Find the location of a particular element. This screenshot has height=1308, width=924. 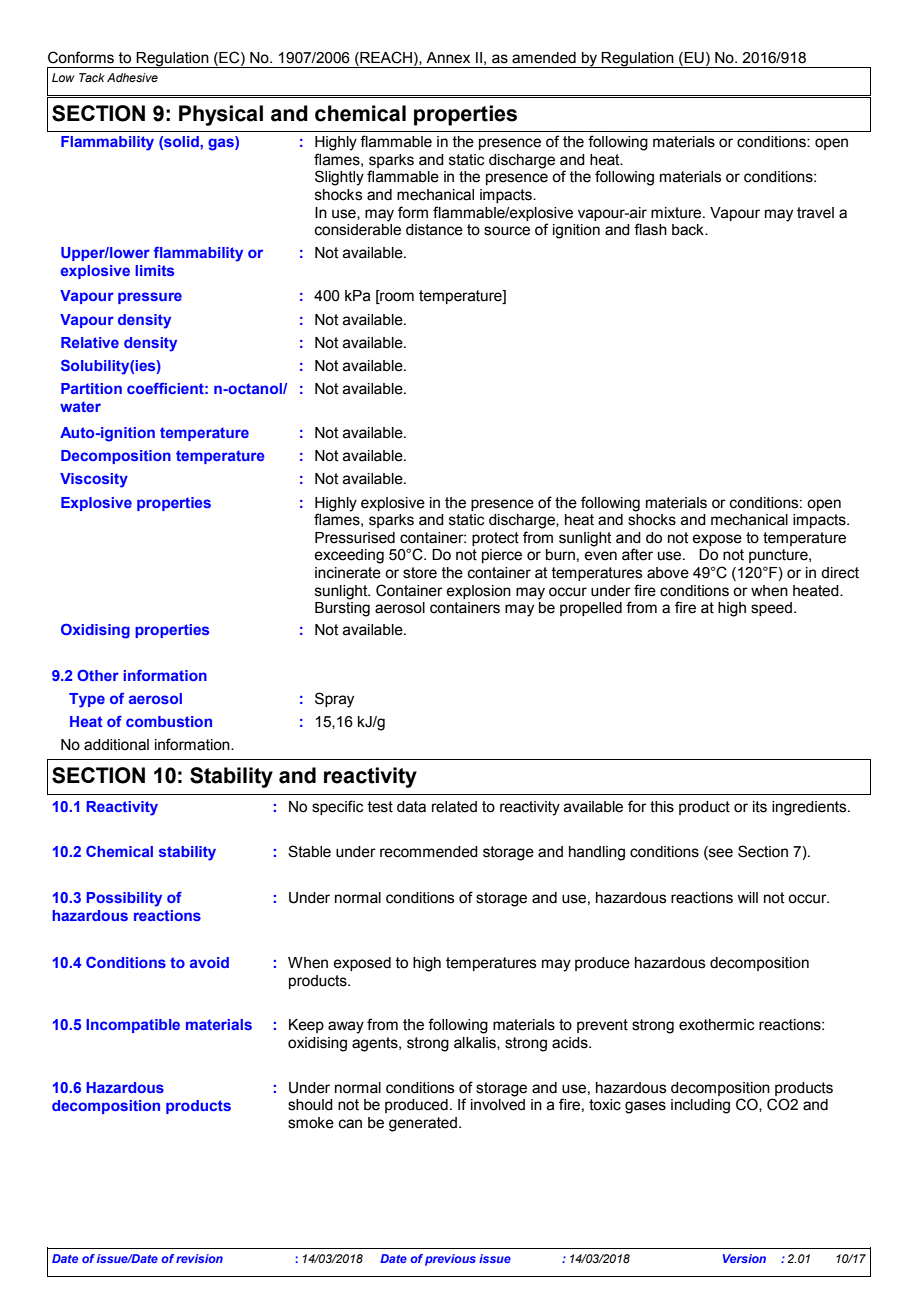

speed is located at coordinates (771, 609).
